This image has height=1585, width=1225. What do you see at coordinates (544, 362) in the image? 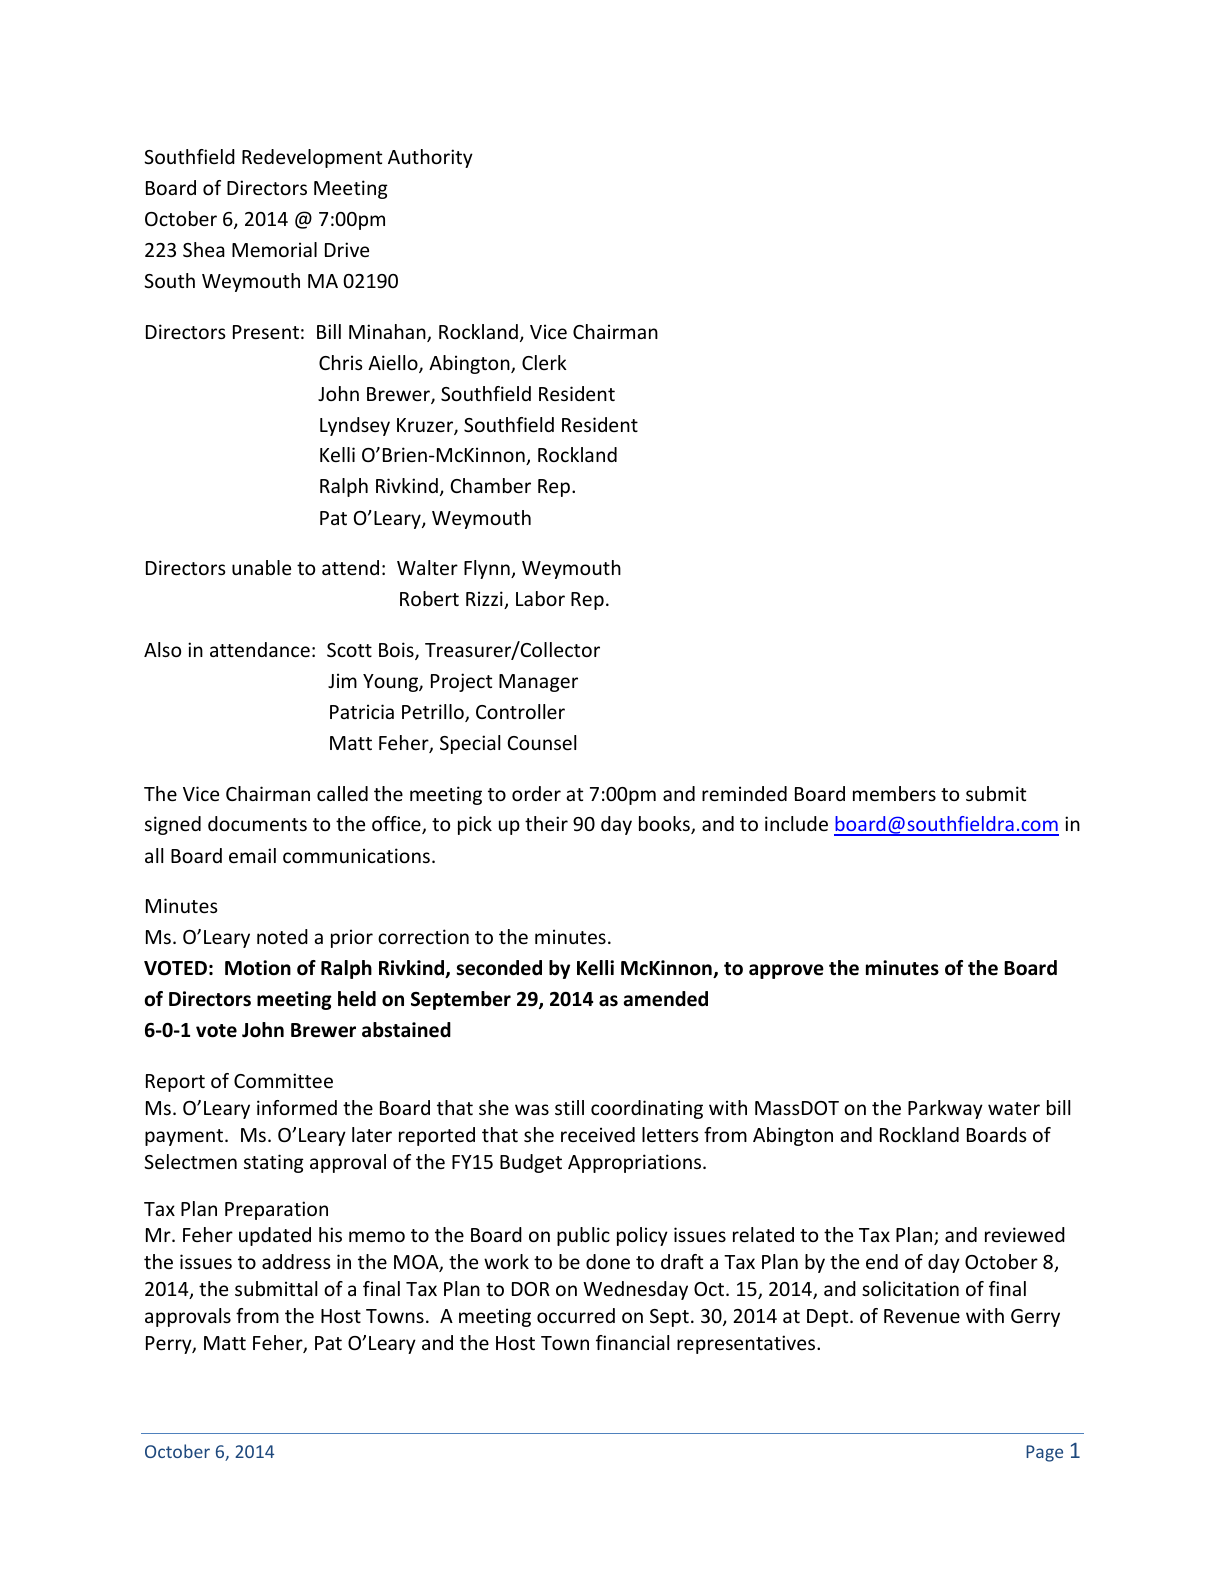
I see `Clerk` at bounding box center [544, 362].
